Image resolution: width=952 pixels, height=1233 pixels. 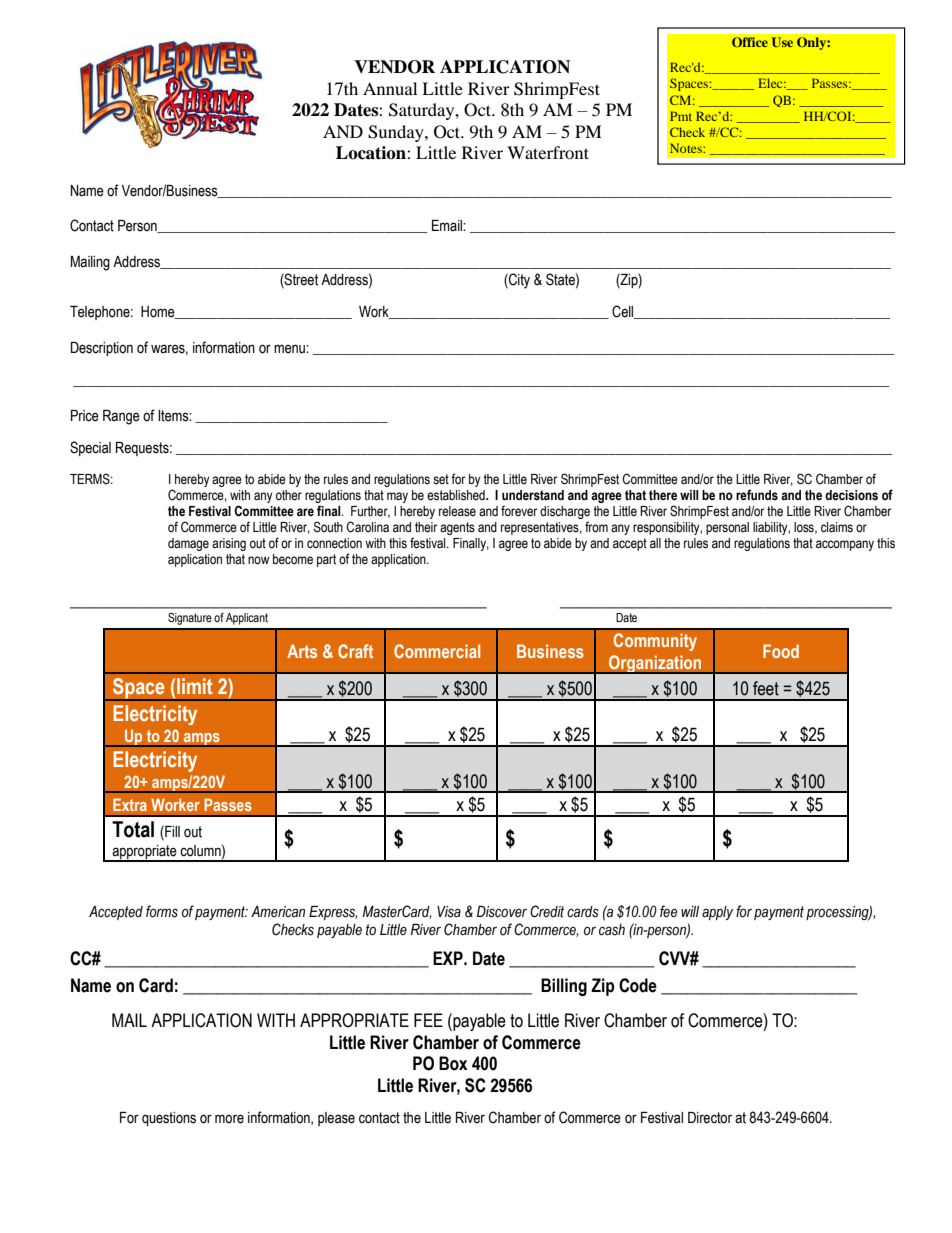 I want to click on feet, so click(x=766, y=688).
